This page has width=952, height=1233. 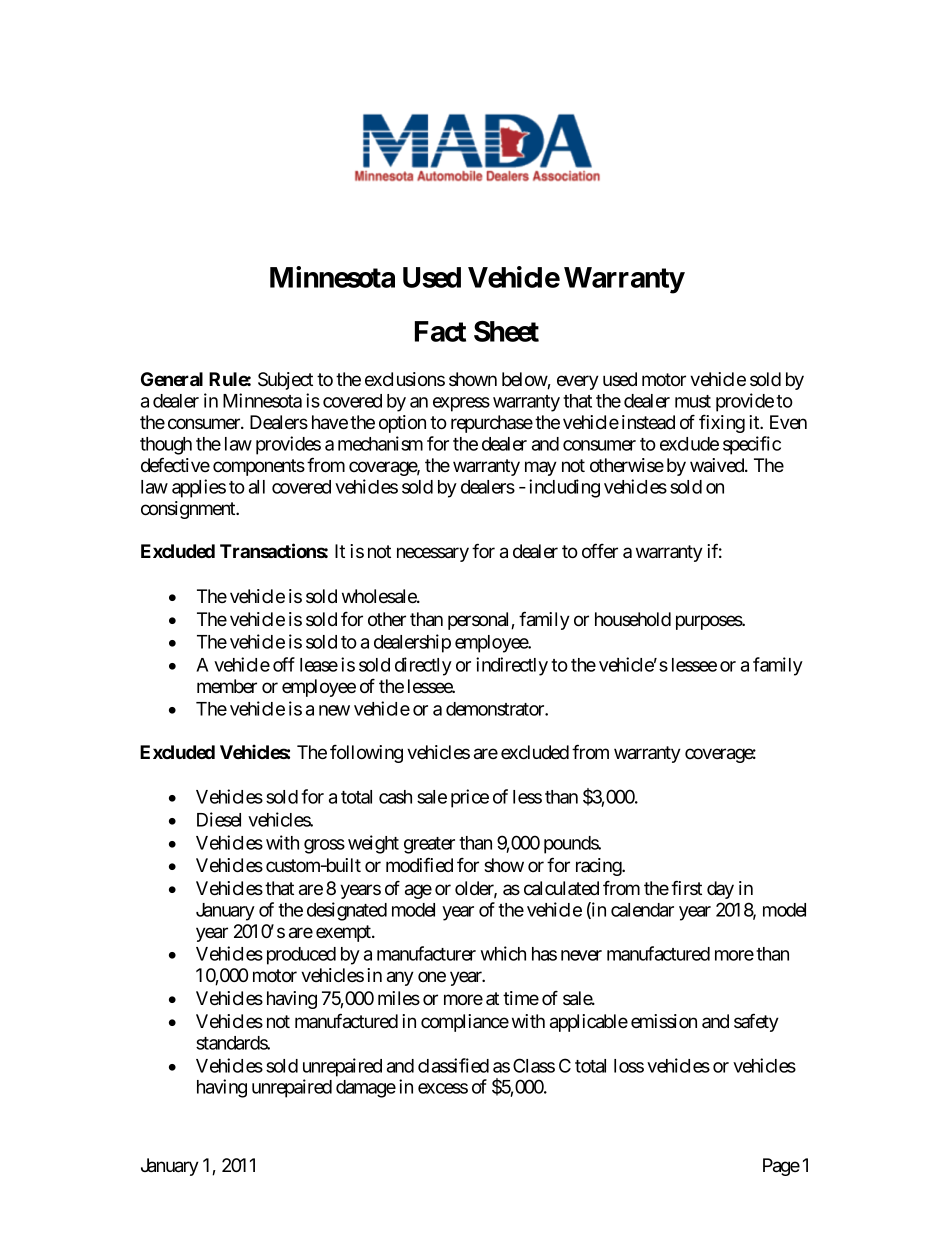 I want to click on damage, so click(x=366, y=1089).
